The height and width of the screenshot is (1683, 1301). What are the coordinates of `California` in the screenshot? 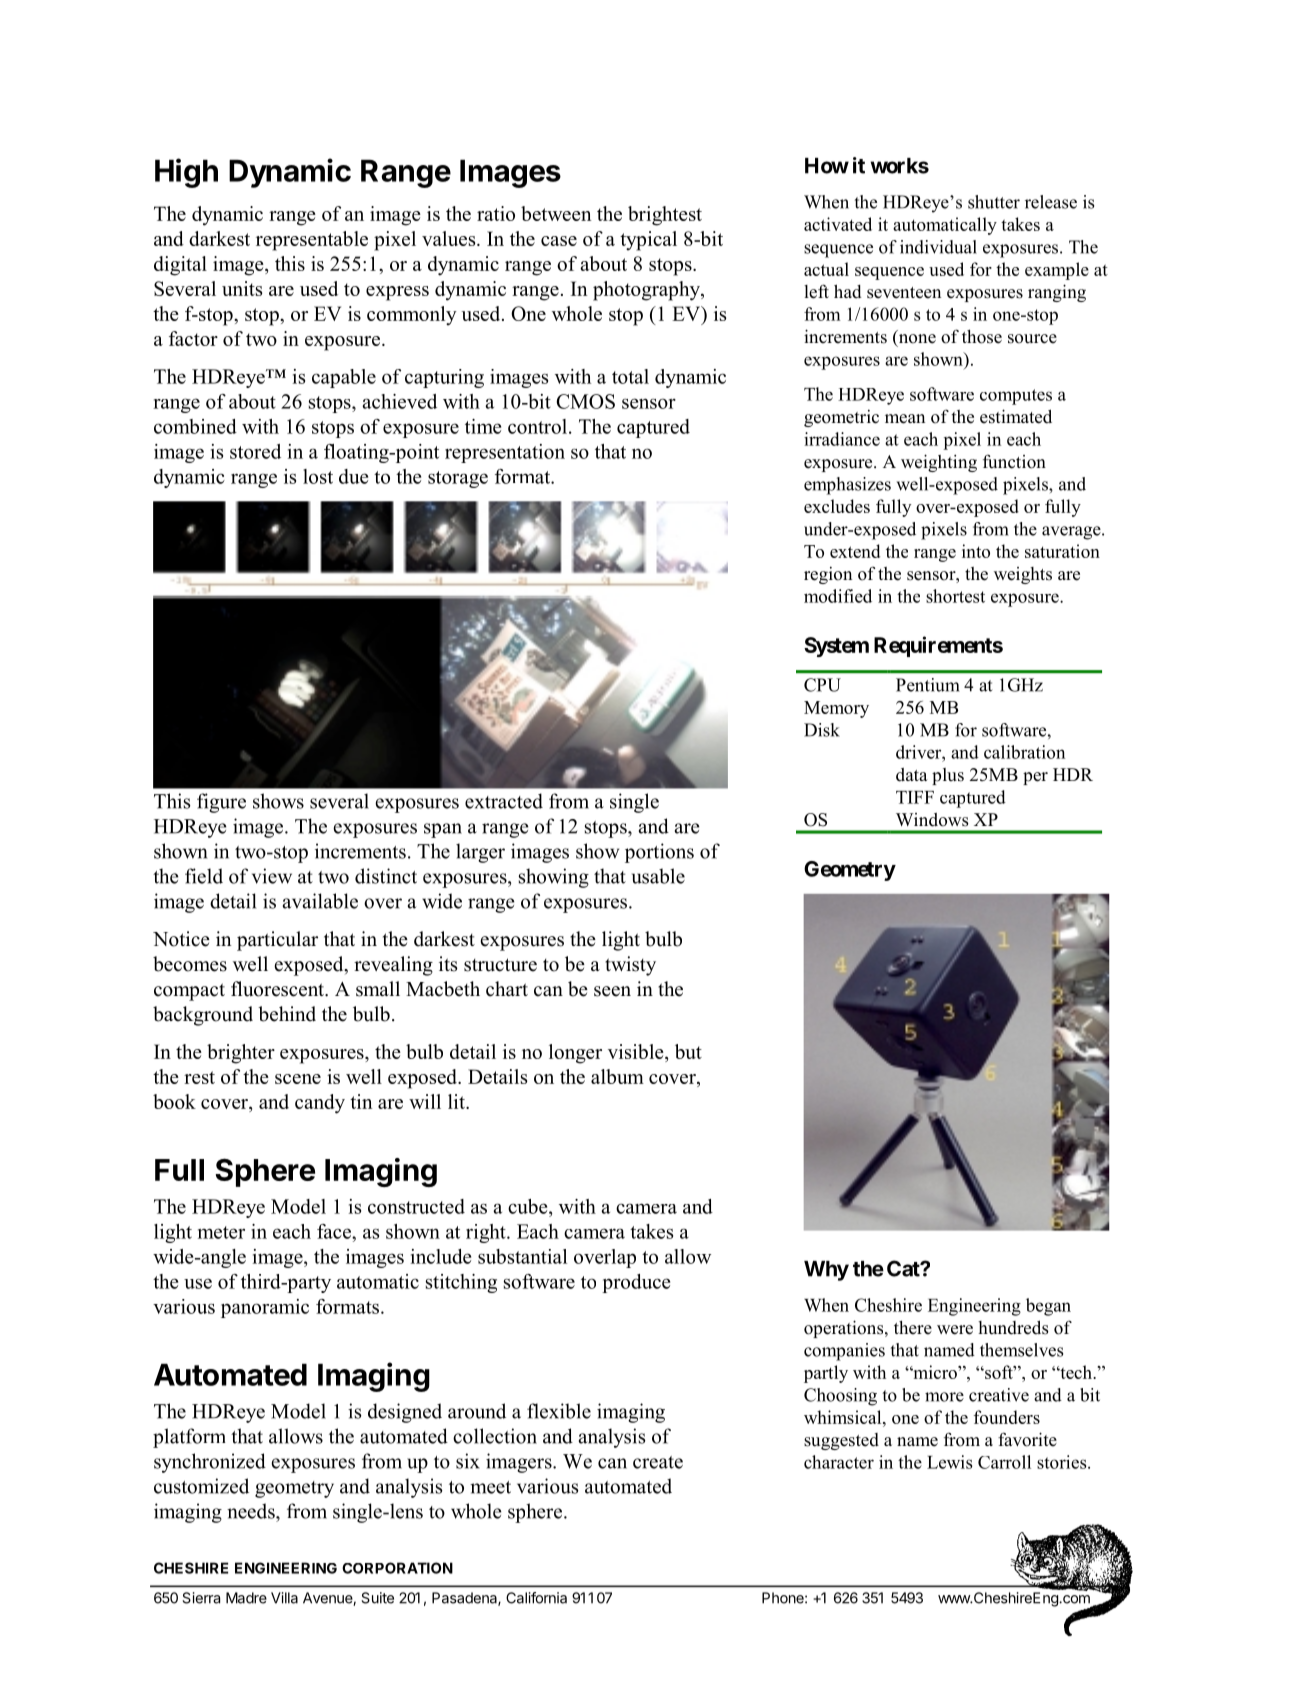 It's located at (536, 1598).
